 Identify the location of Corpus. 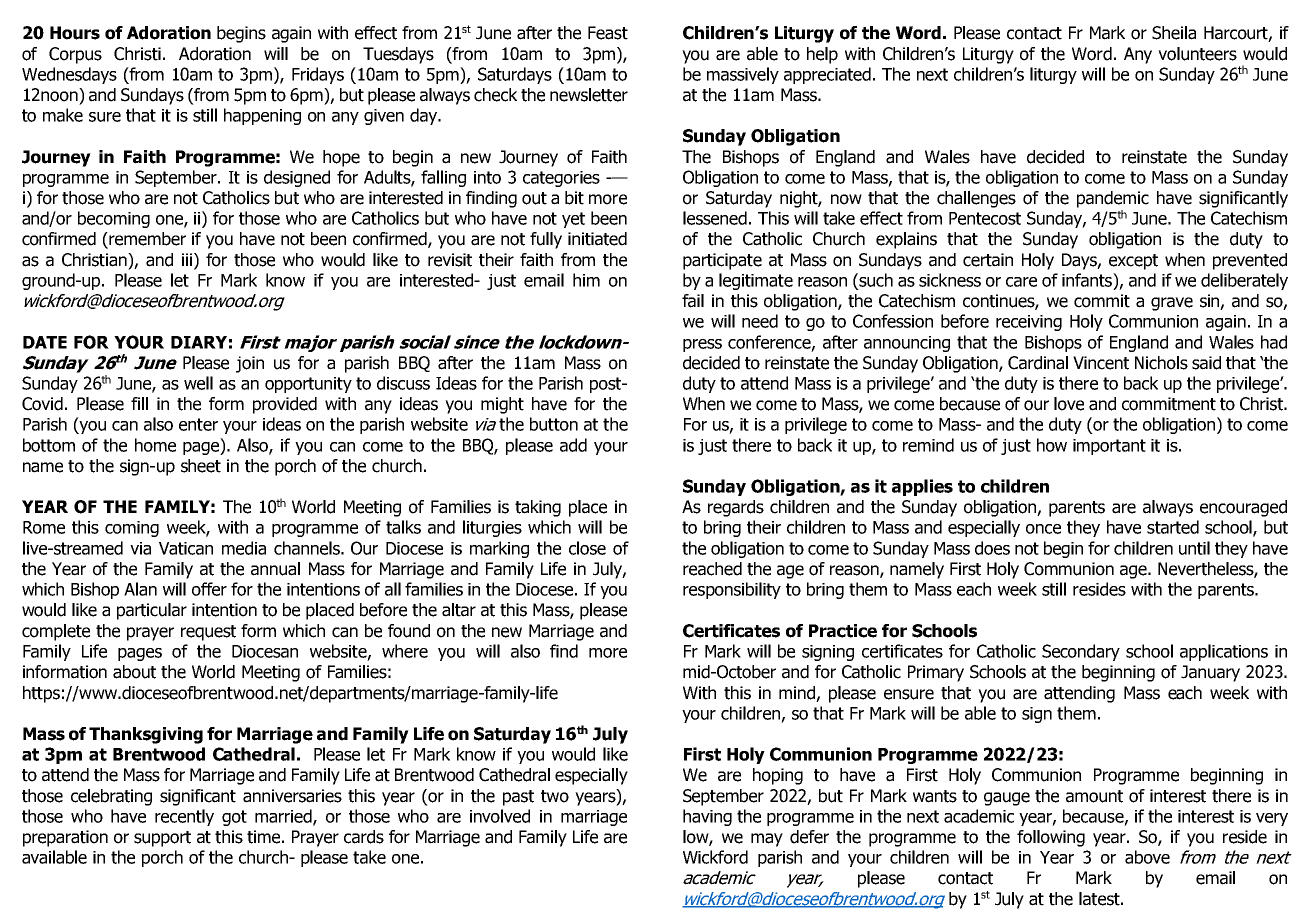
(75, 55).
